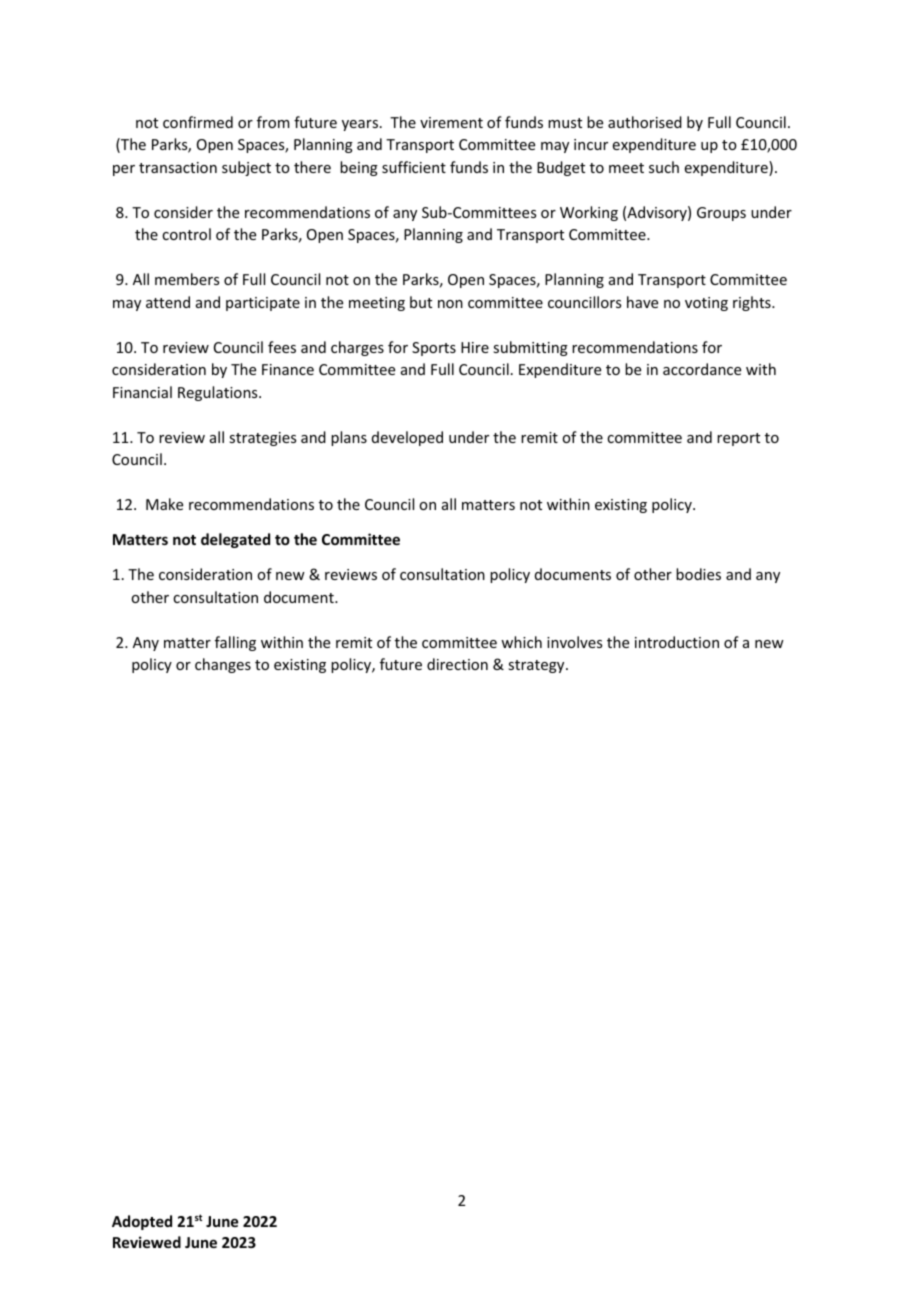  Describe the element at coordinates (677, 642) in the page. I see `introduction` at that location.
